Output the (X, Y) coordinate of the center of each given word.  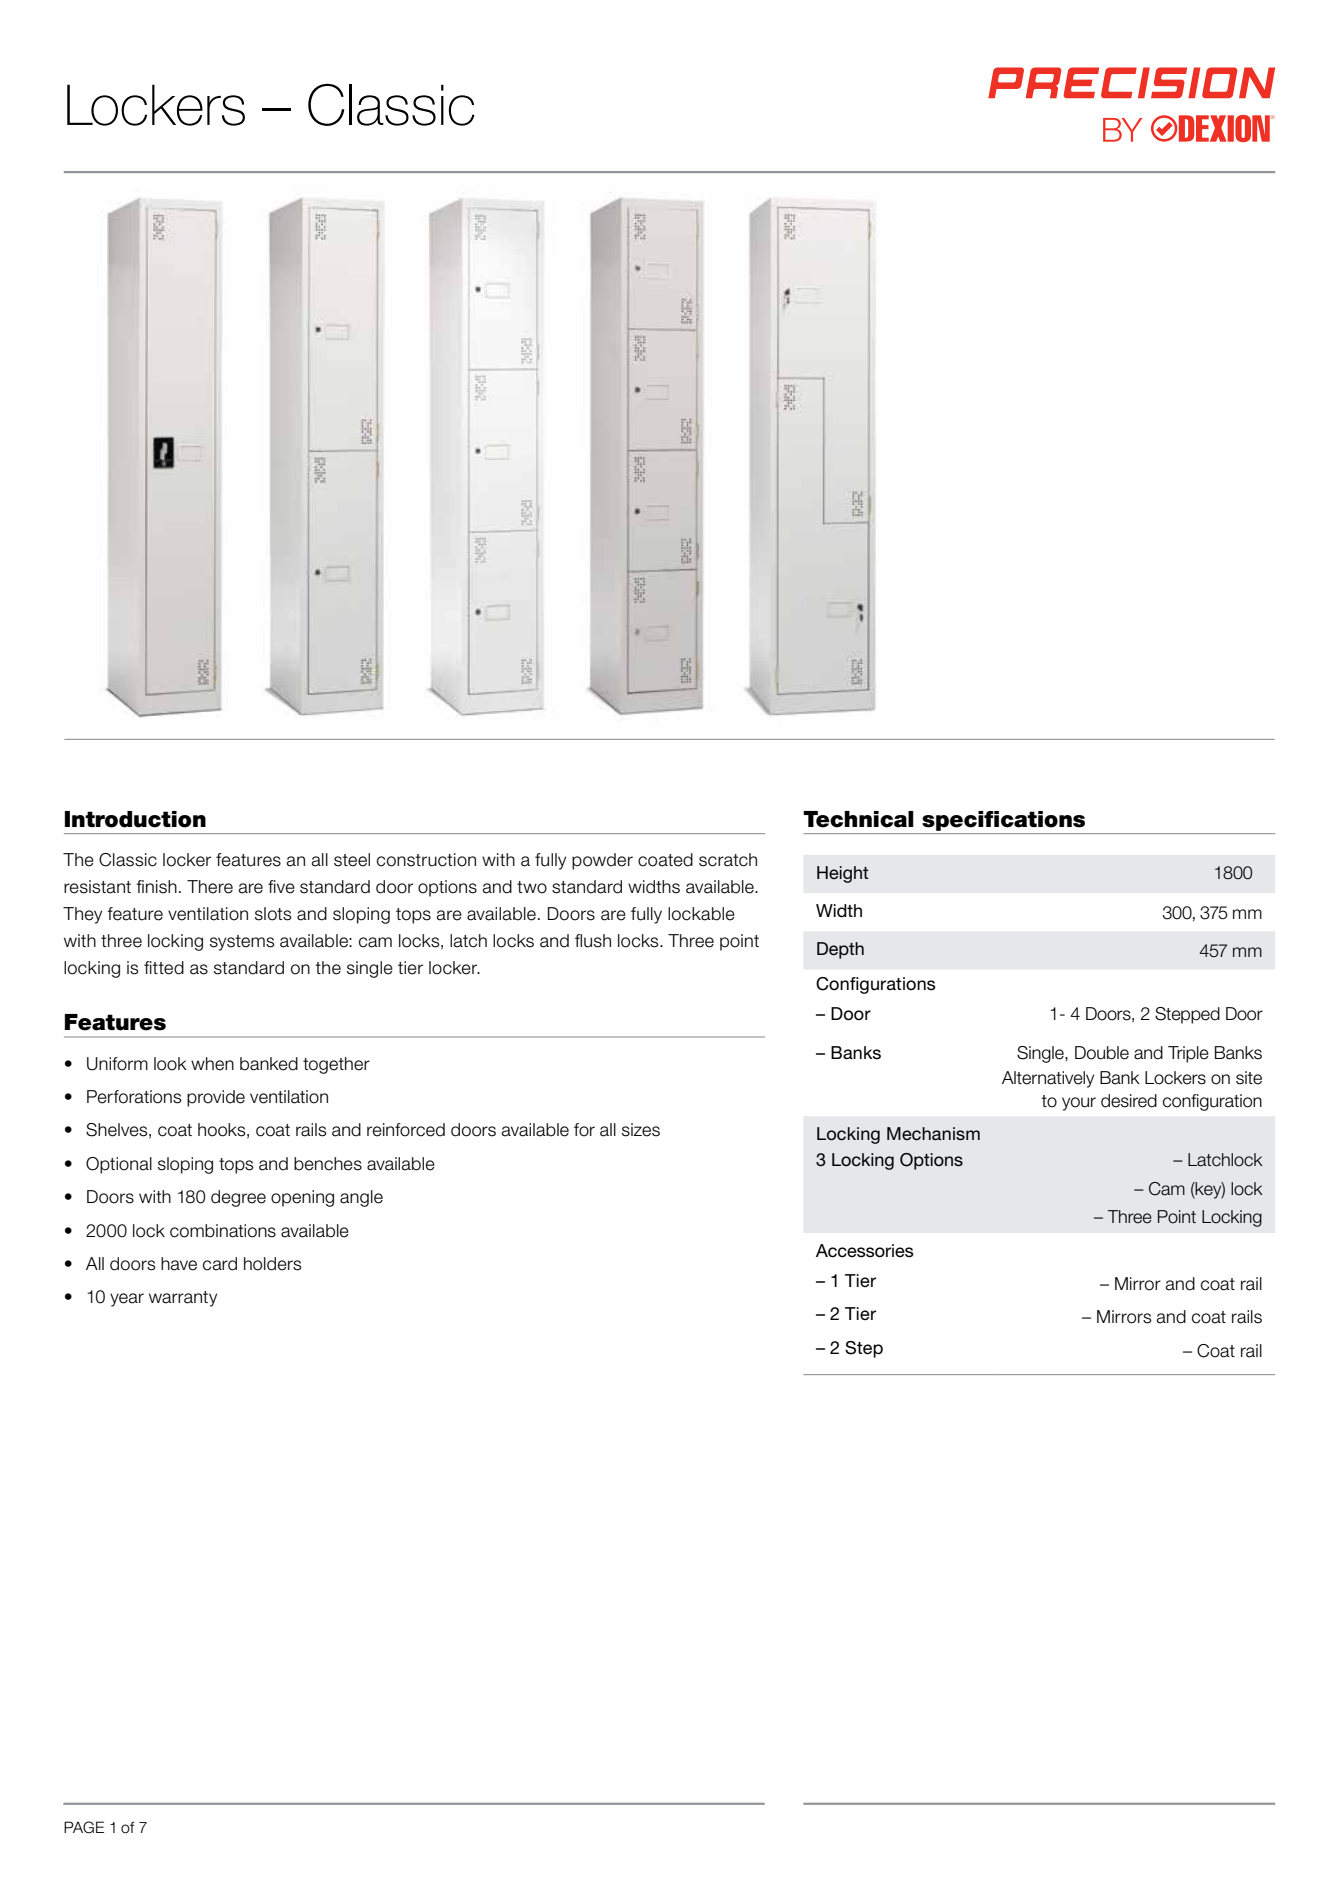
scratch (728, 860)
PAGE (84, 1827)
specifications (1003, 821)
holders (272, 1264)
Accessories (865, 1251)
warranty (183, 1299)
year (127, 1300)
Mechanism (933, 1134)
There (210, 887)
